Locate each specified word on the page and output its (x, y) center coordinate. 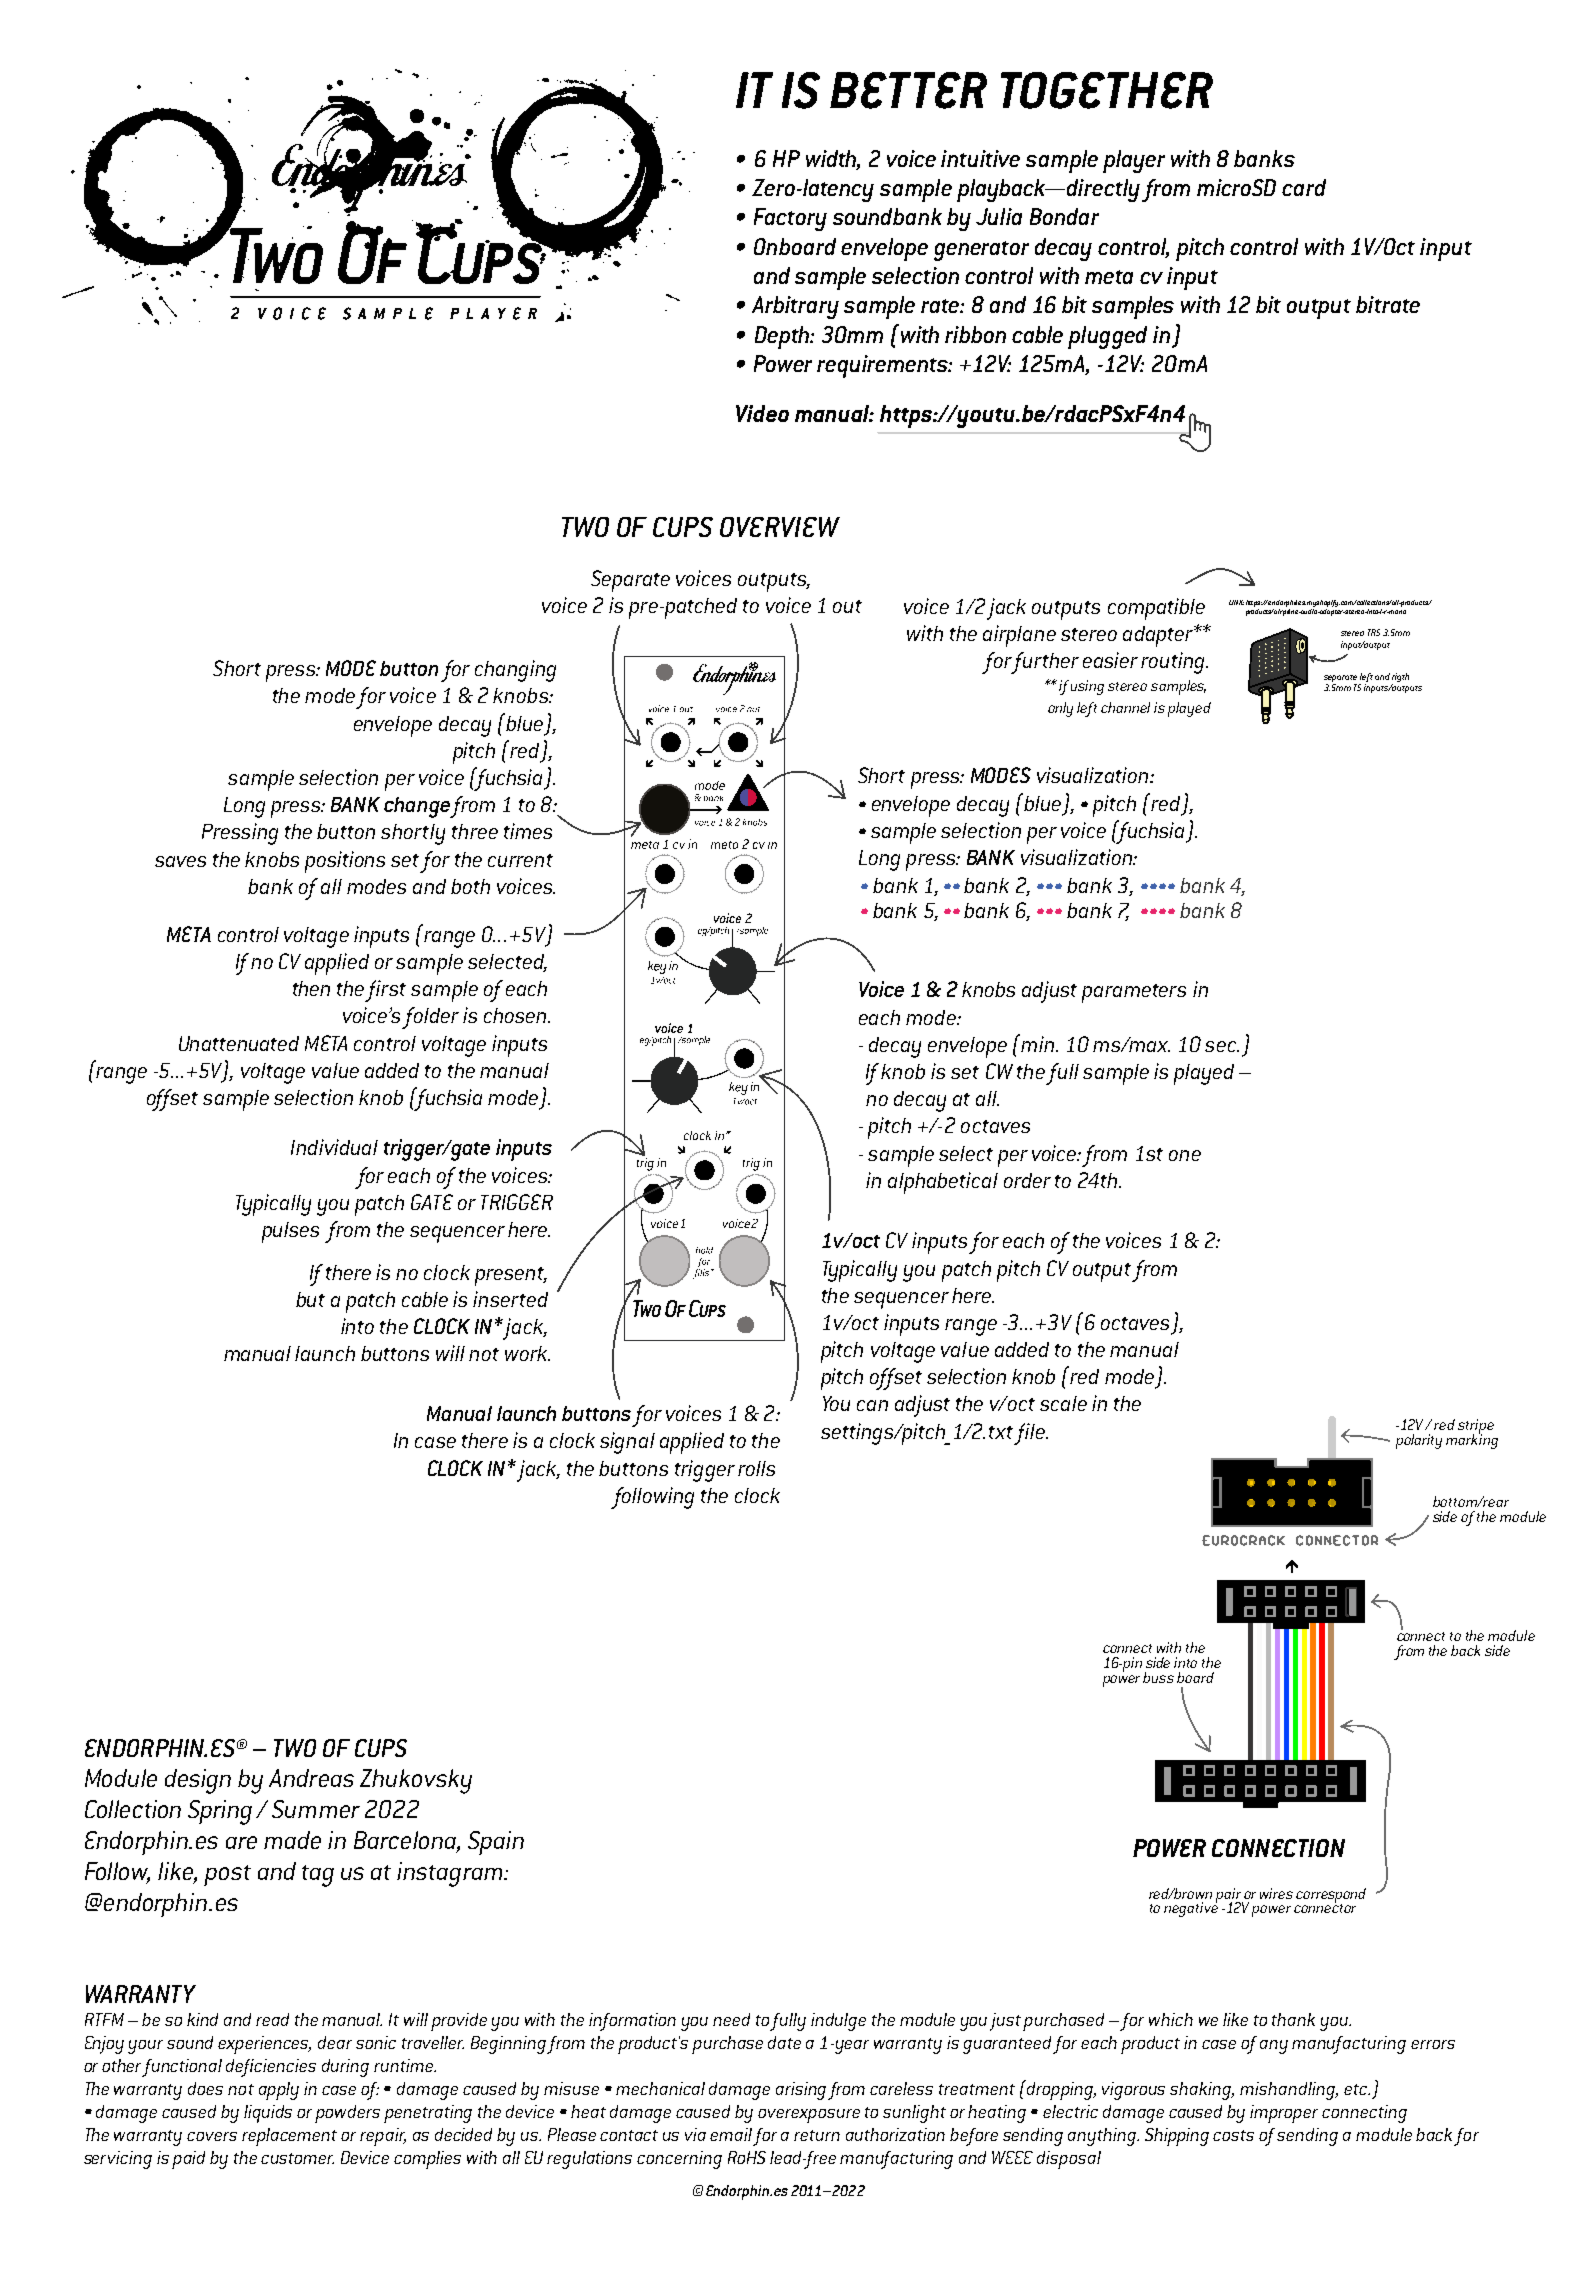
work (527, 1353)
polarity (1419, 1441)
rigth (1400, 679)
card (1304, 187)
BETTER (908, 90)
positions (345, 862)
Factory (790, 219)
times (528, 831)
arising (803, 2091)
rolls (756, 1468)
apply (279, 2091)
